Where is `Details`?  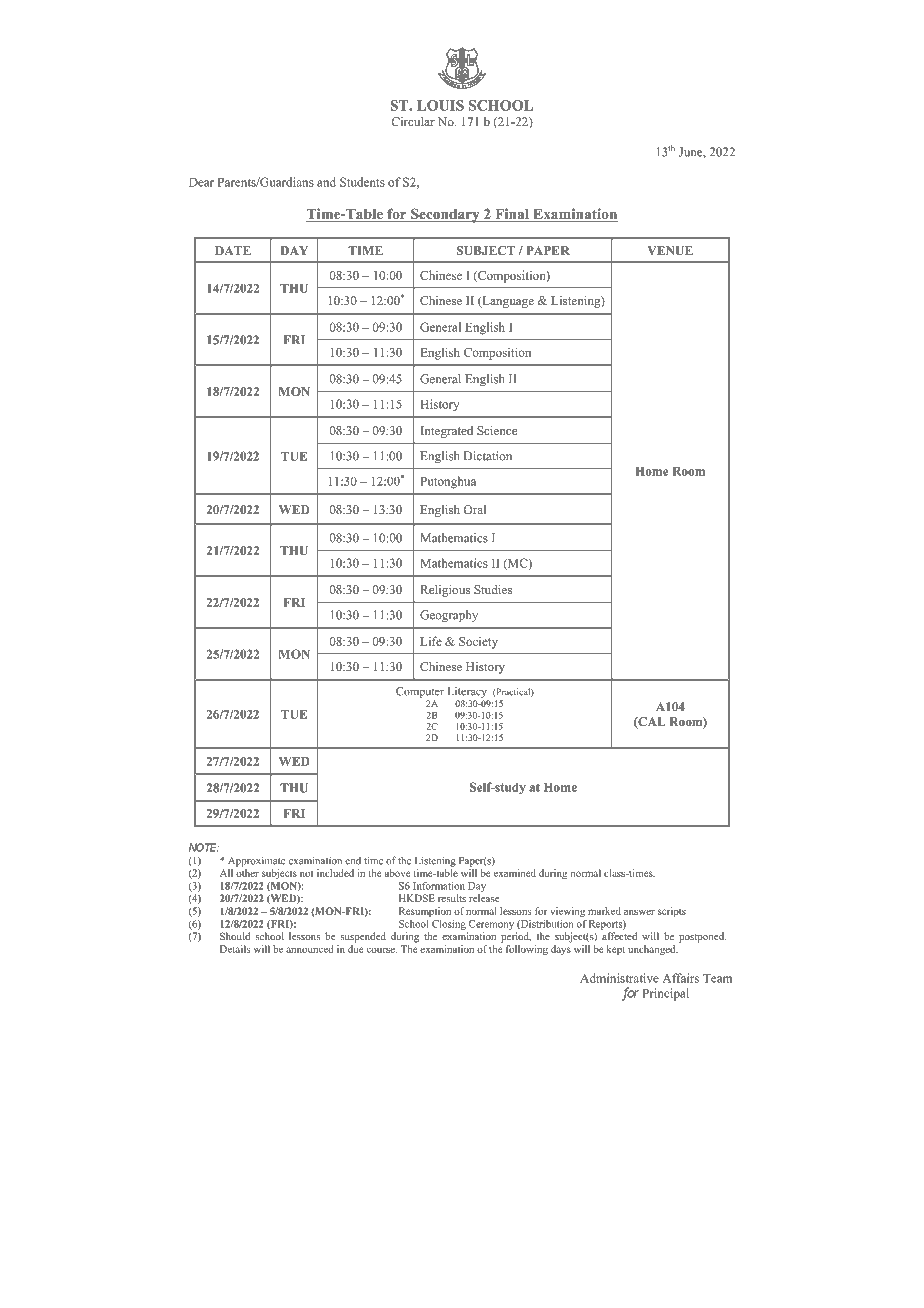 Details is located at coordinates (235, 949).
